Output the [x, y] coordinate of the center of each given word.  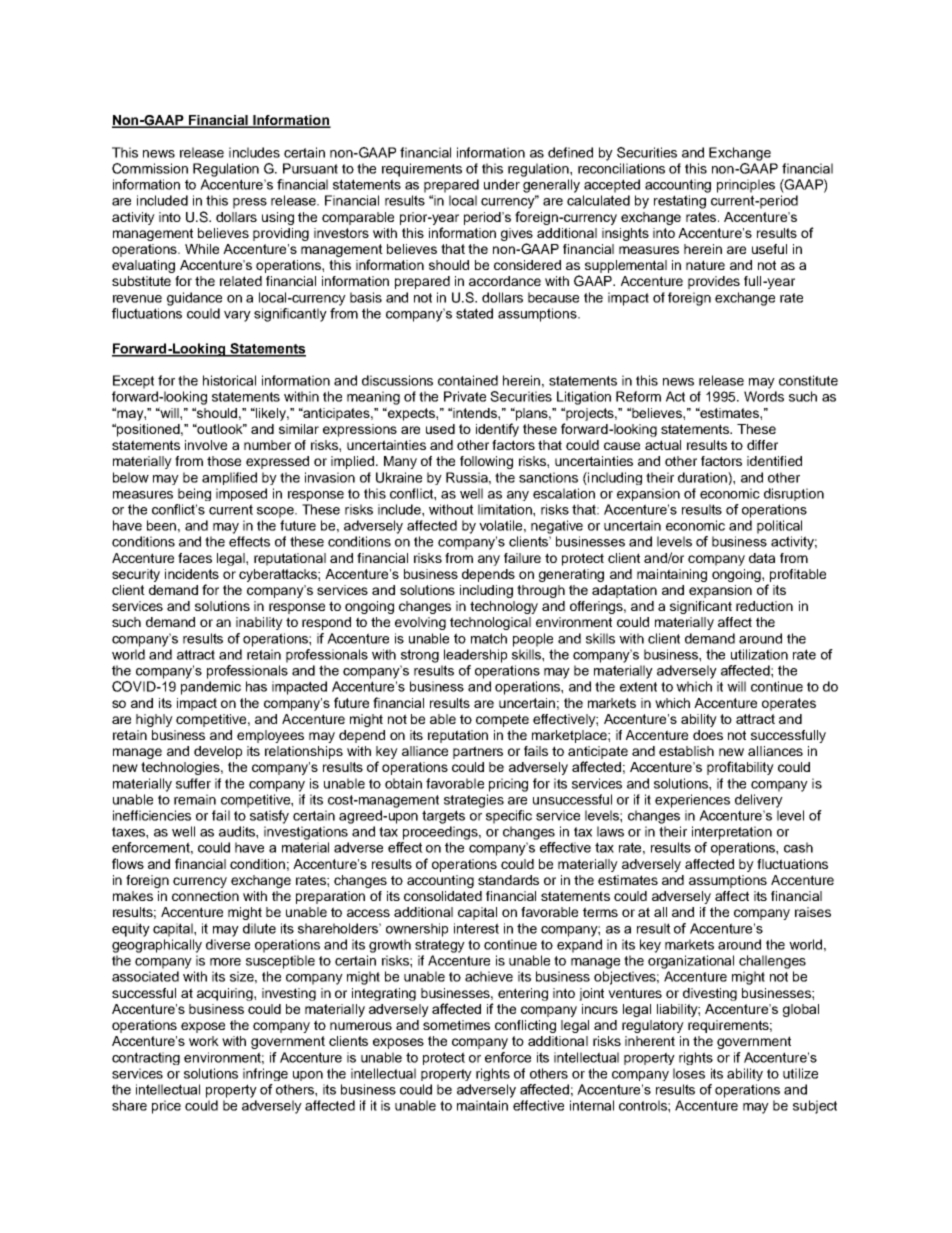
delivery [759, 801]
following [486, 462]
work [204, 1041]
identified [774, 461]
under [502, 184]
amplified [229, 478]
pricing [508, 785]
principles [746, 186]
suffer [193, 783]
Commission [150, 168]
